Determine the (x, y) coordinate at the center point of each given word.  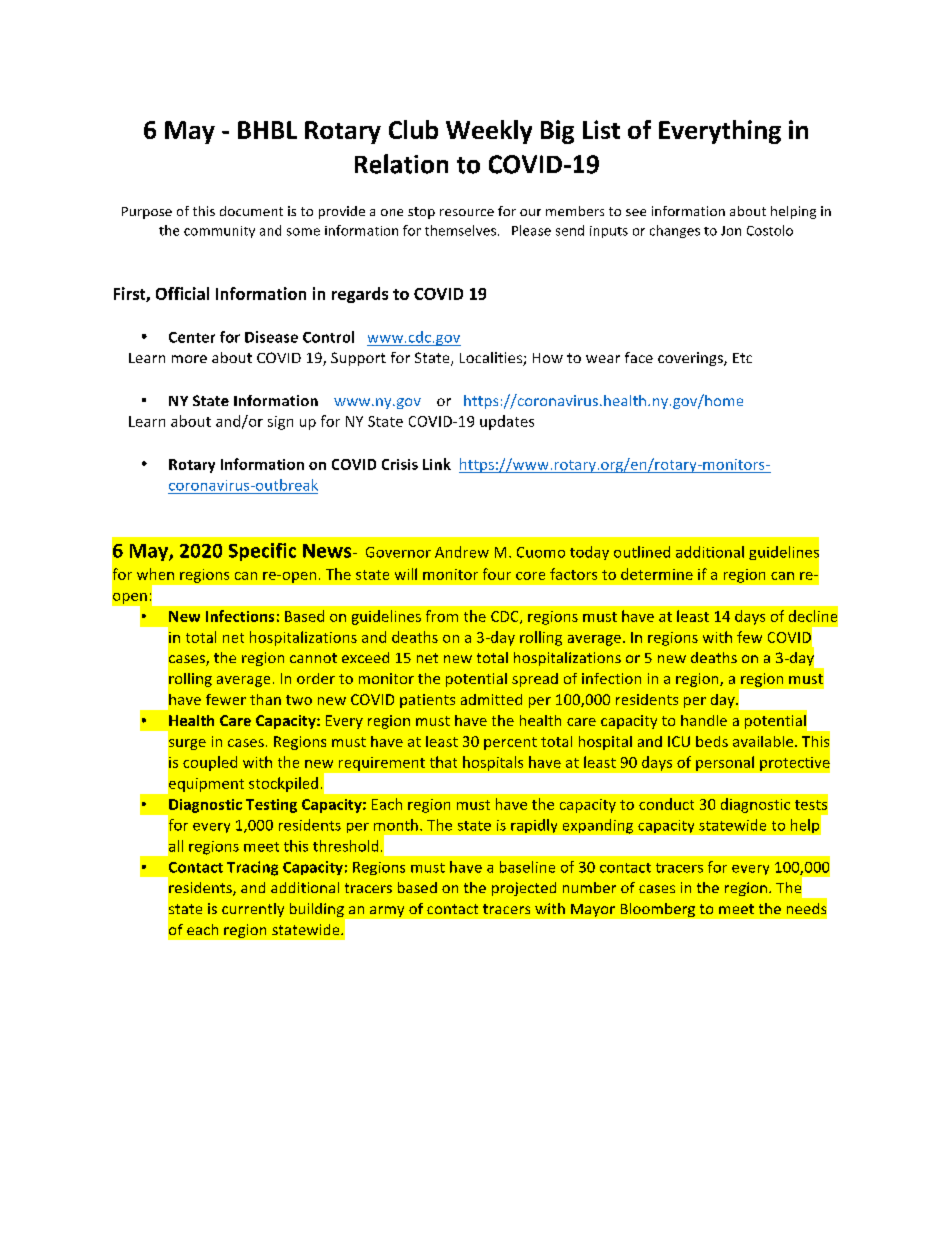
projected (524, 889)
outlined (642, 552)
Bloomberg (658, 910)
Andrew (462, 552)
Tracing (252, 868)
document (251, 211)
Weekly (489, 132)
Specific (262, 552)
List (601, 129)
